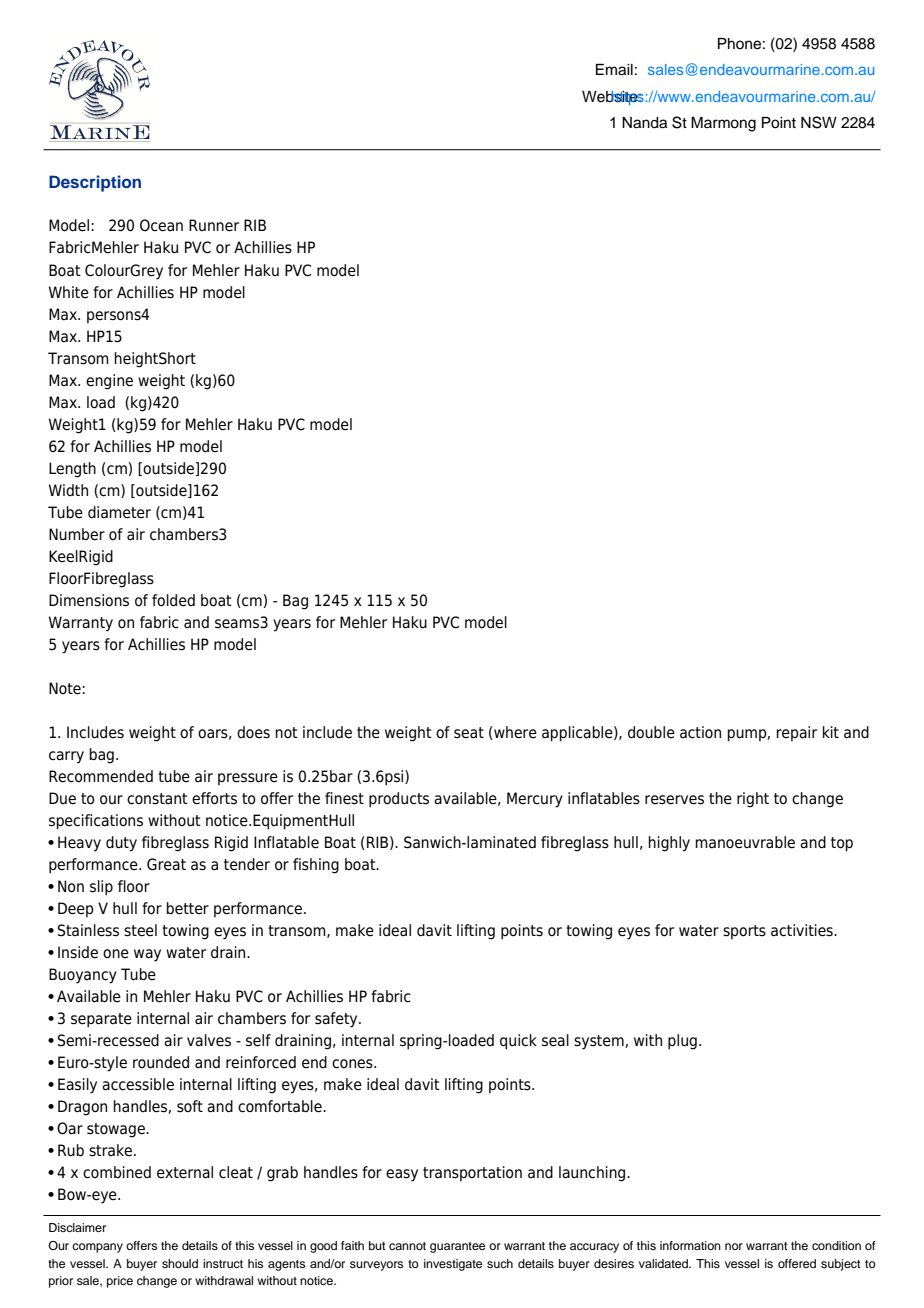 The image size is (924, 1308). What do you see at coordinates (614, 70) in the screenshot?
I see `Email` at bounding box center [614, 70].
